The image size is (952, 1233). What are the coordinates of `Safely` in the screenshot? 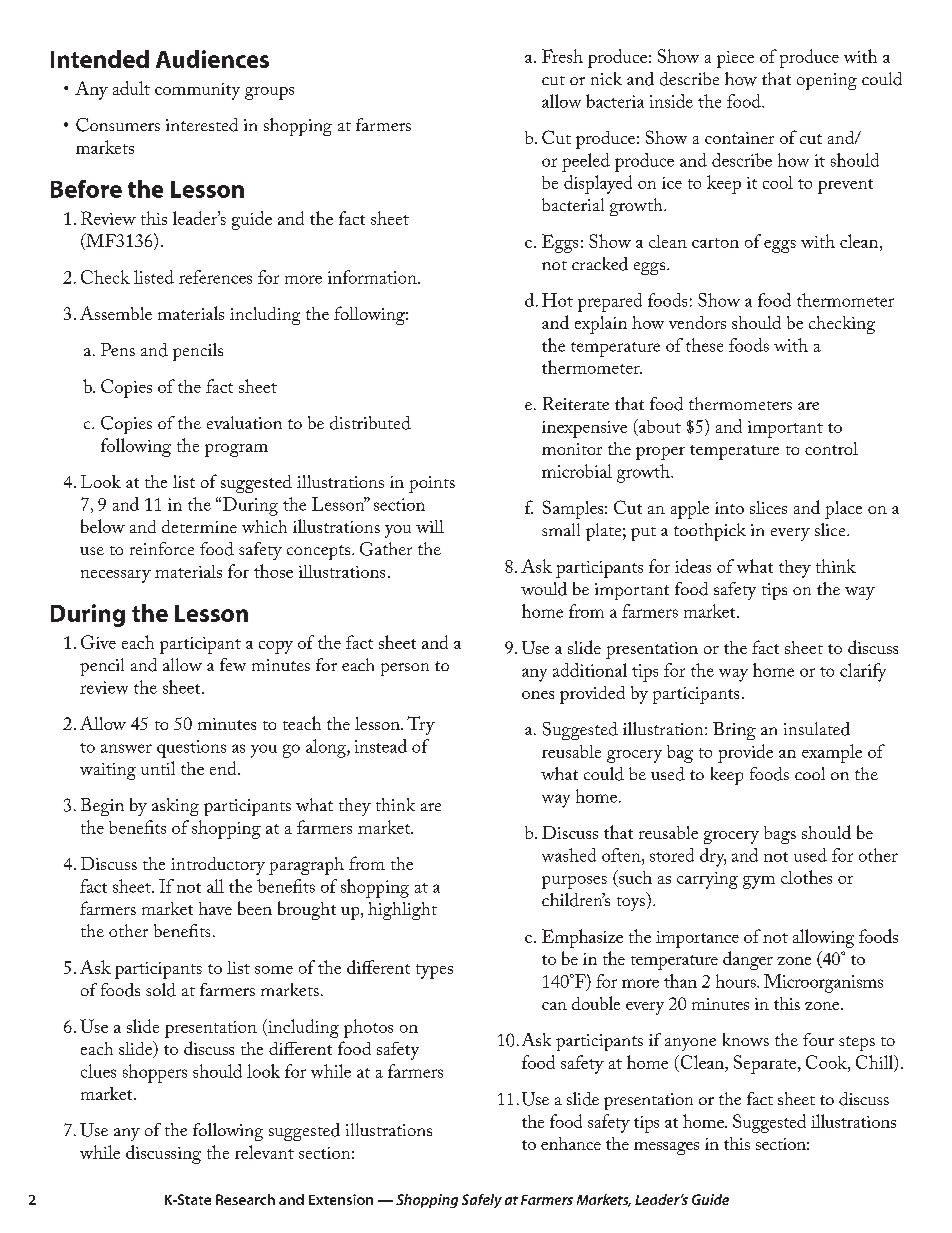 It's located at (482, 1201).
